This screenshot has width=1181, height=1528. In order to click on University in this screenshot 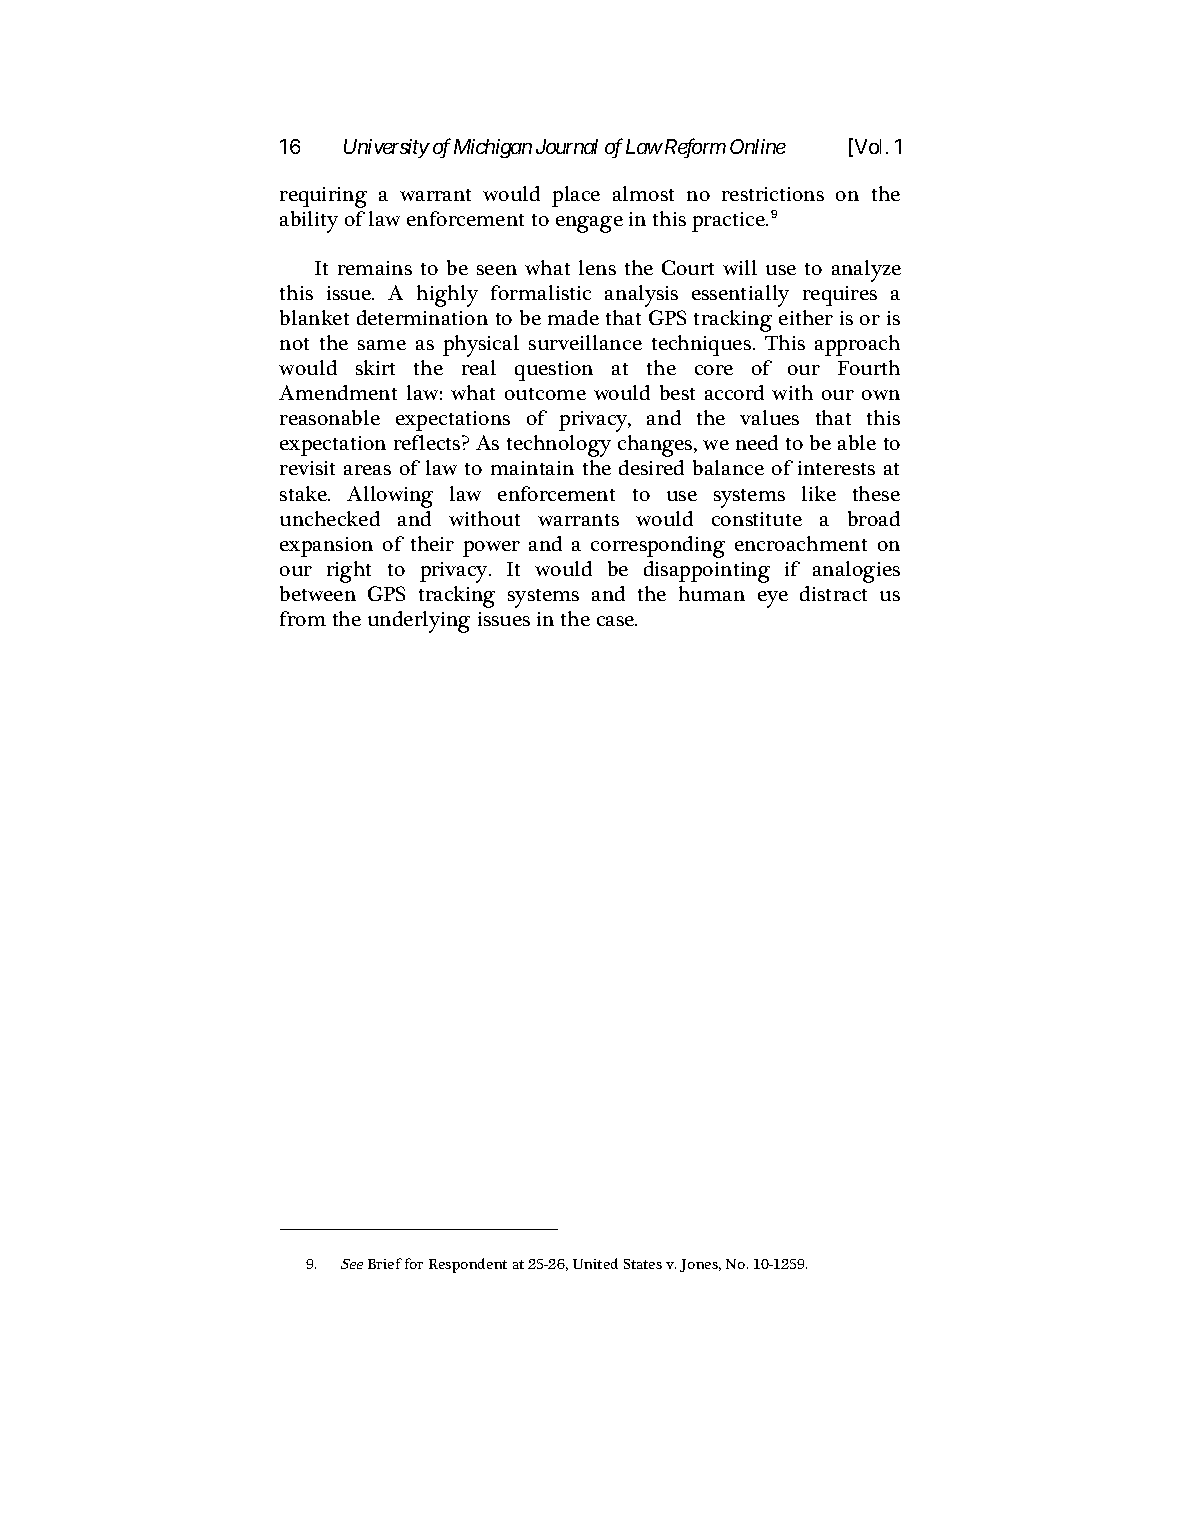, I will do `click(386, 148)`.
